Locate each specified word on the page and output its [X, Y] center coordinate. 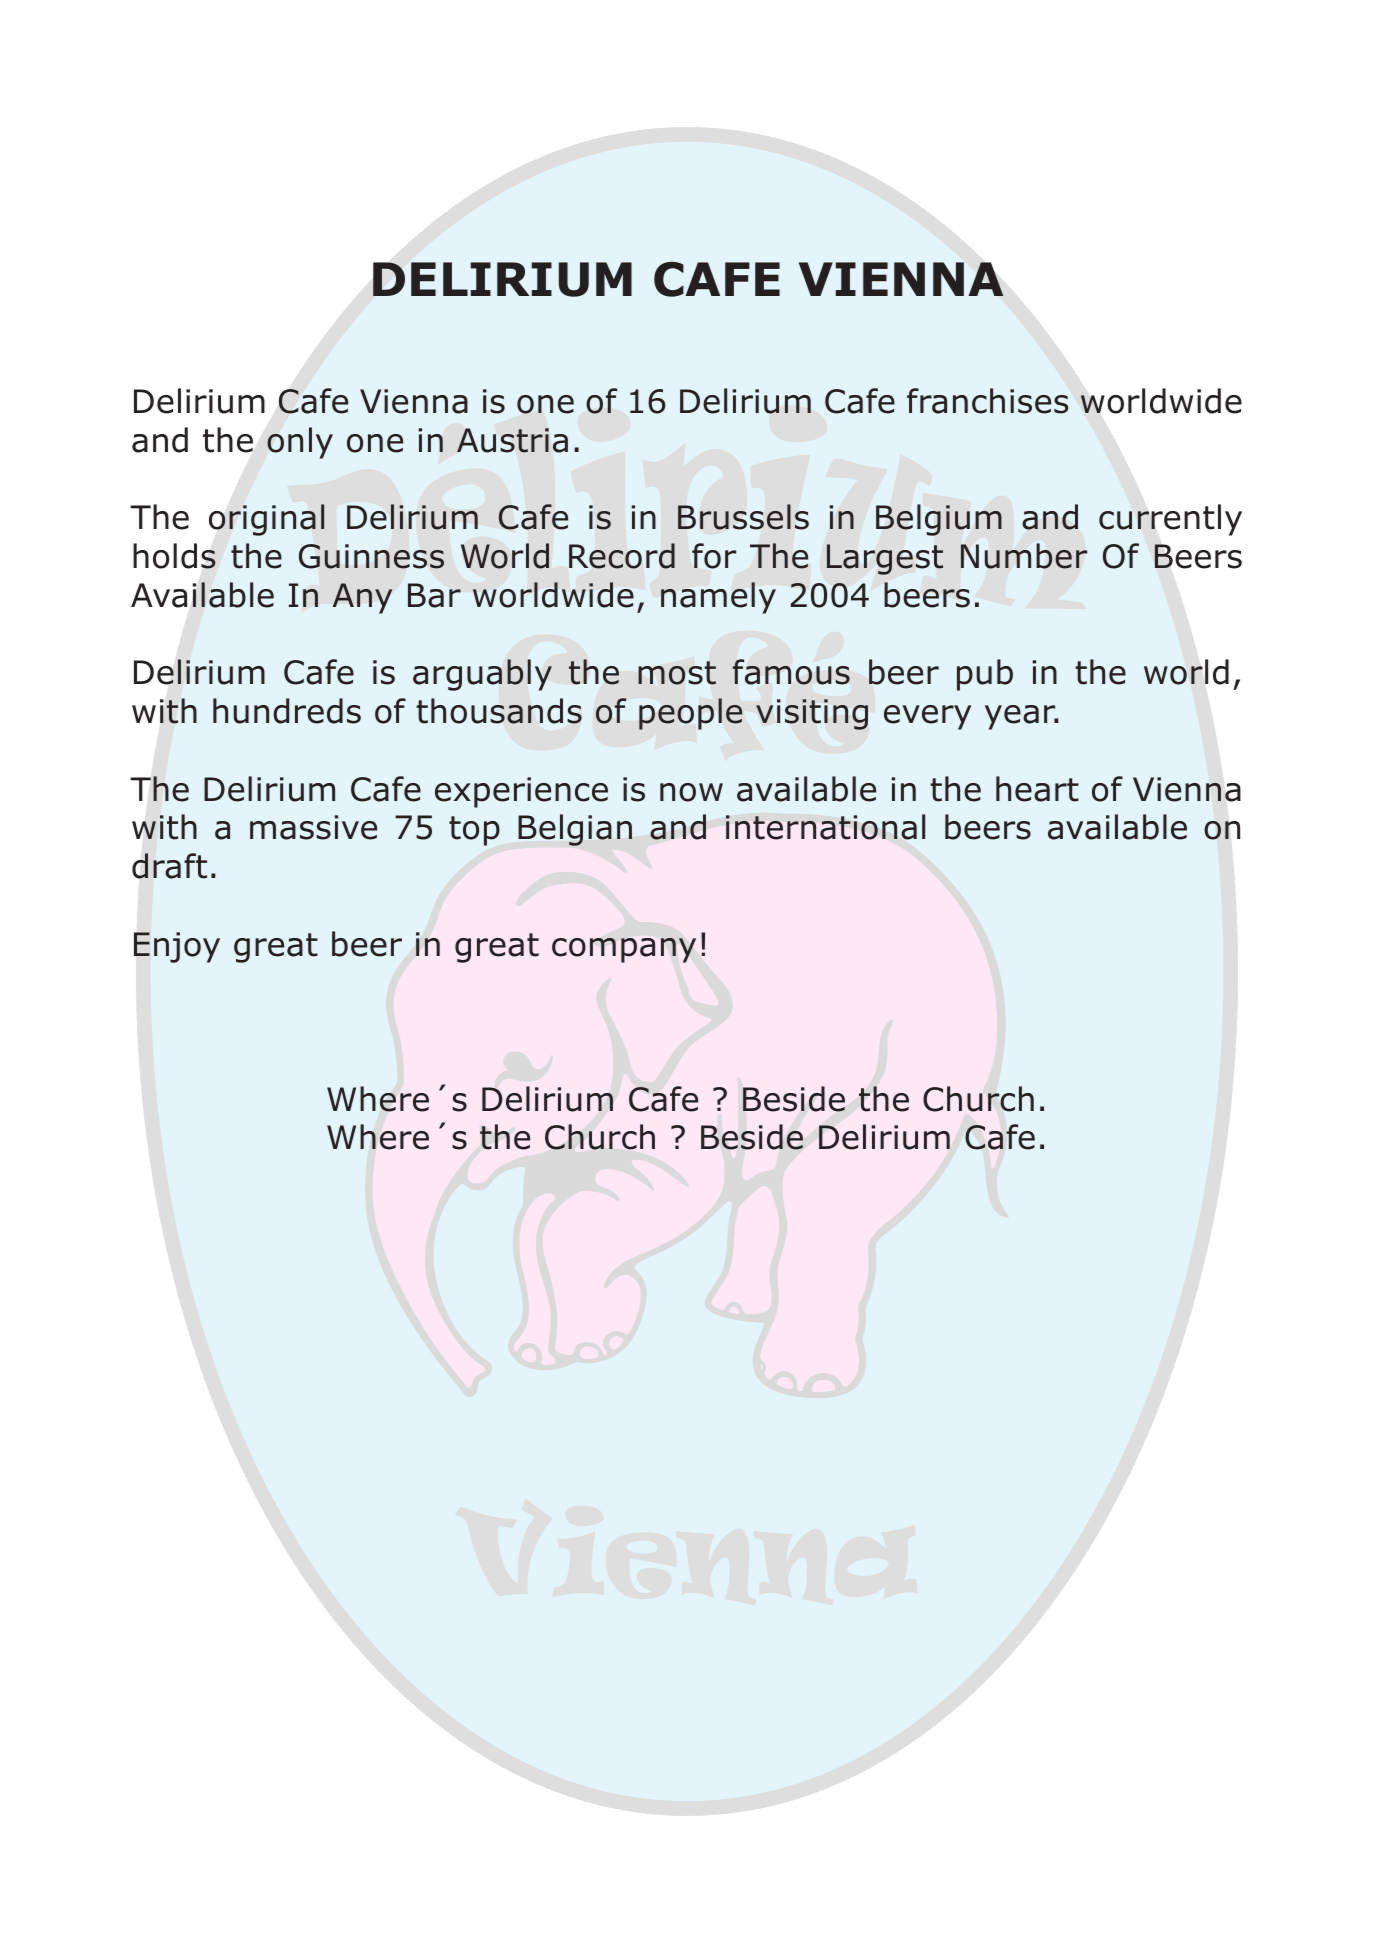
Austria [512, 440]
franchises [988, 401]
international [825, 827]
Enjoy [177, 947]
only [300, 443]
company [624, 950]
